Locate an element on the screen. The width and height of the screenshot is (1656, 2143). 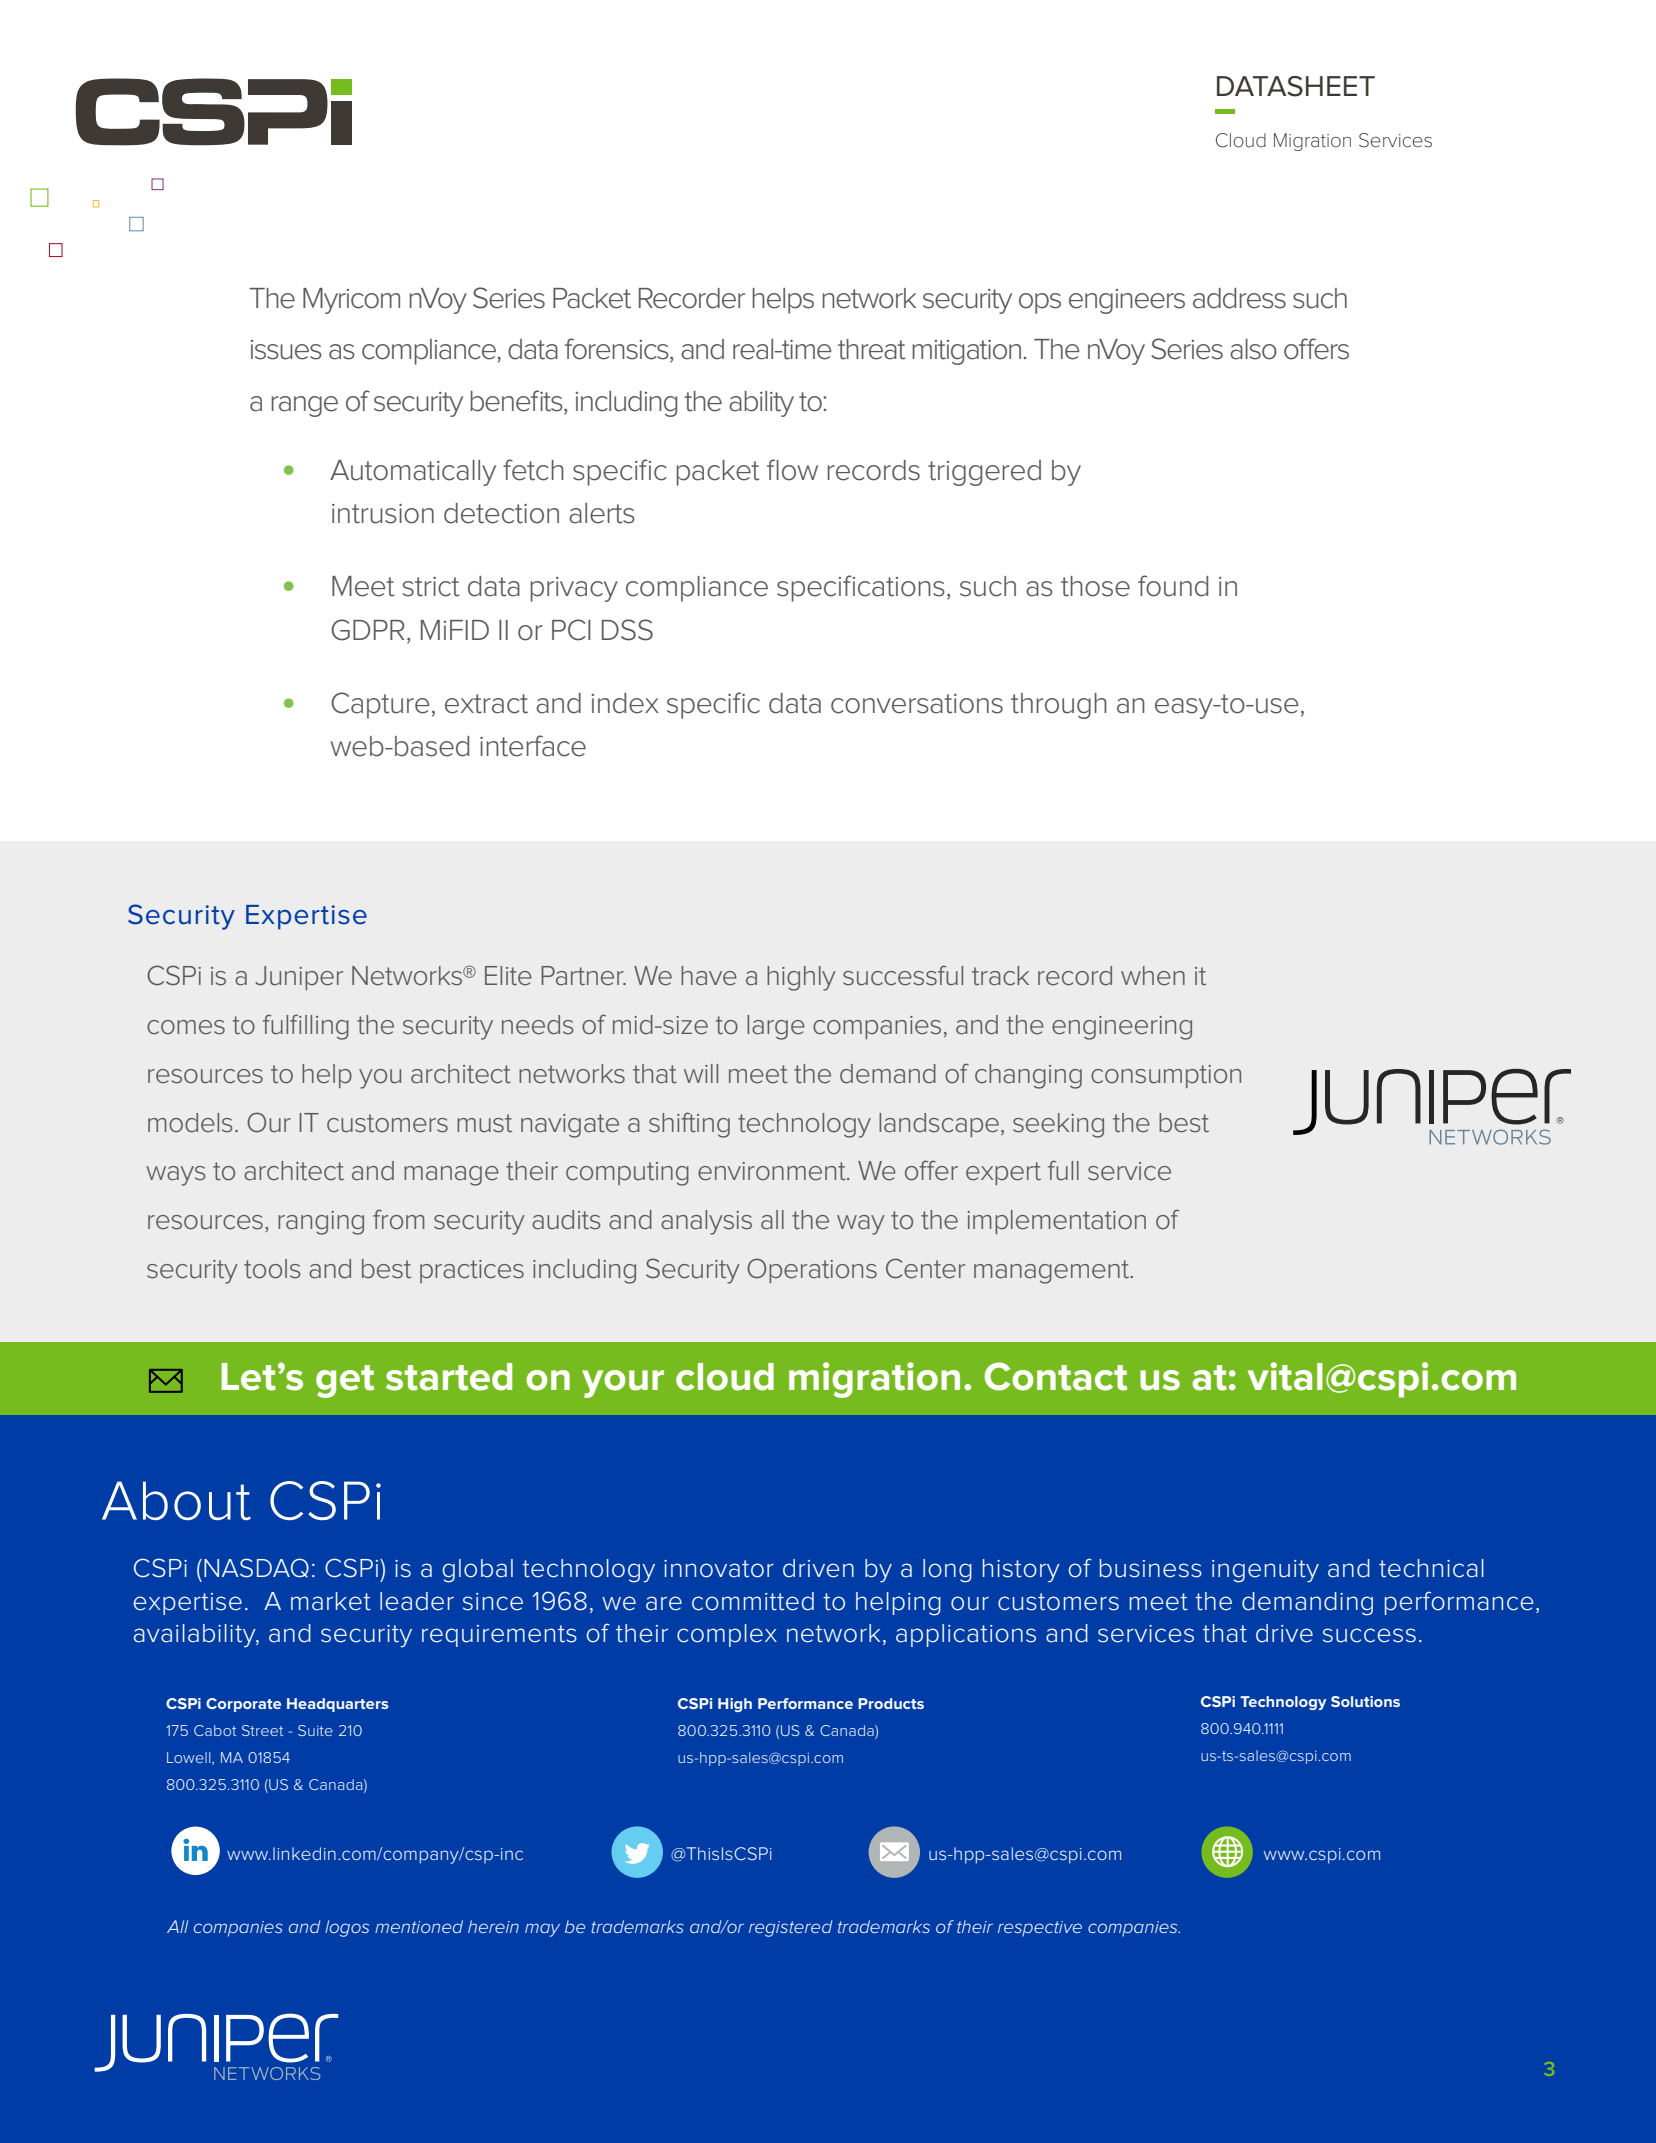
NASDAQ is located at coordinates (256, 1568).
